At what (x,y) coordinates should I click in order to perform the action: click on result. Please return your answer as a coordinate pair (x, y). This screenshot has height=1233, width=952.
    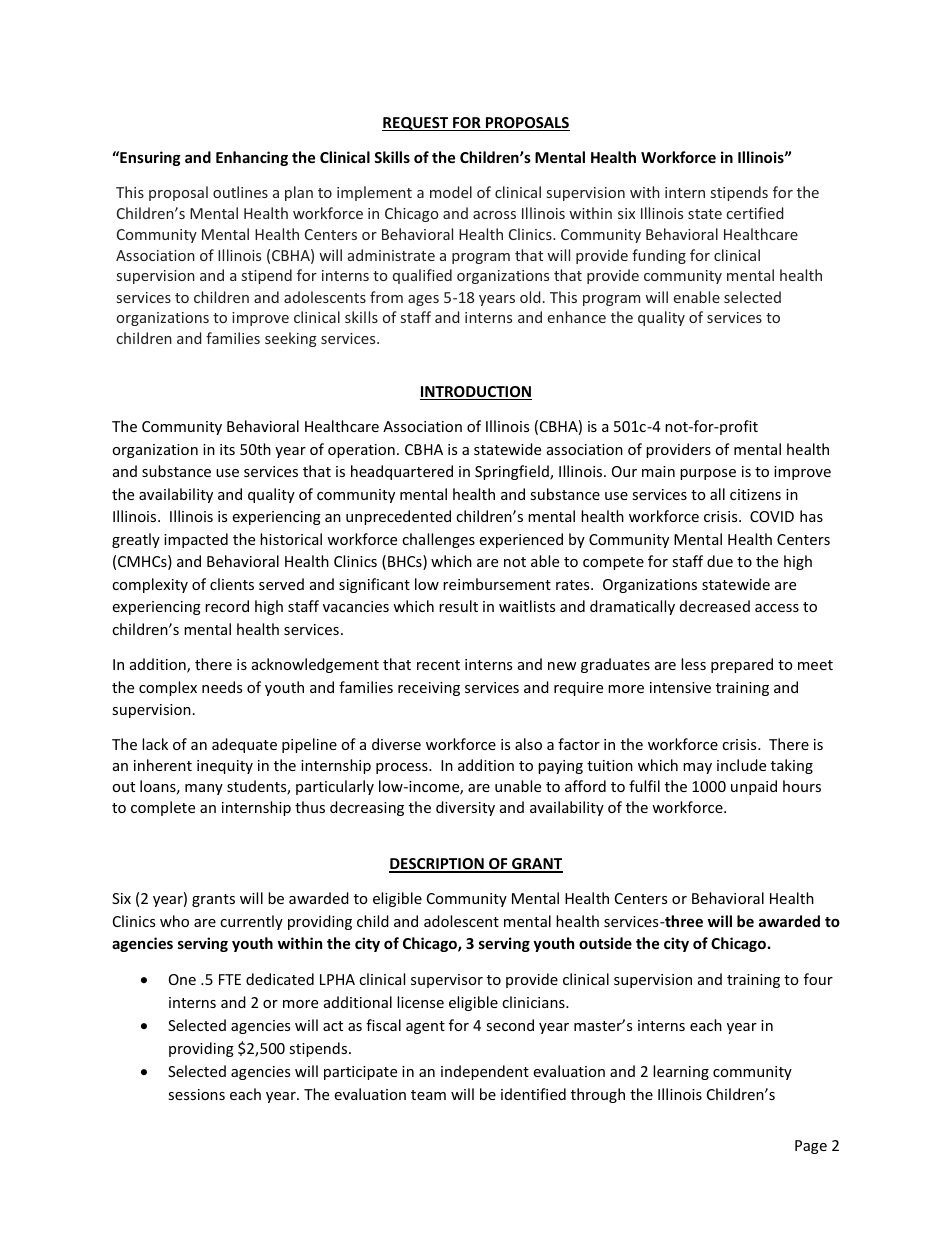
    Looking at the image, I should click on (458, 606).
